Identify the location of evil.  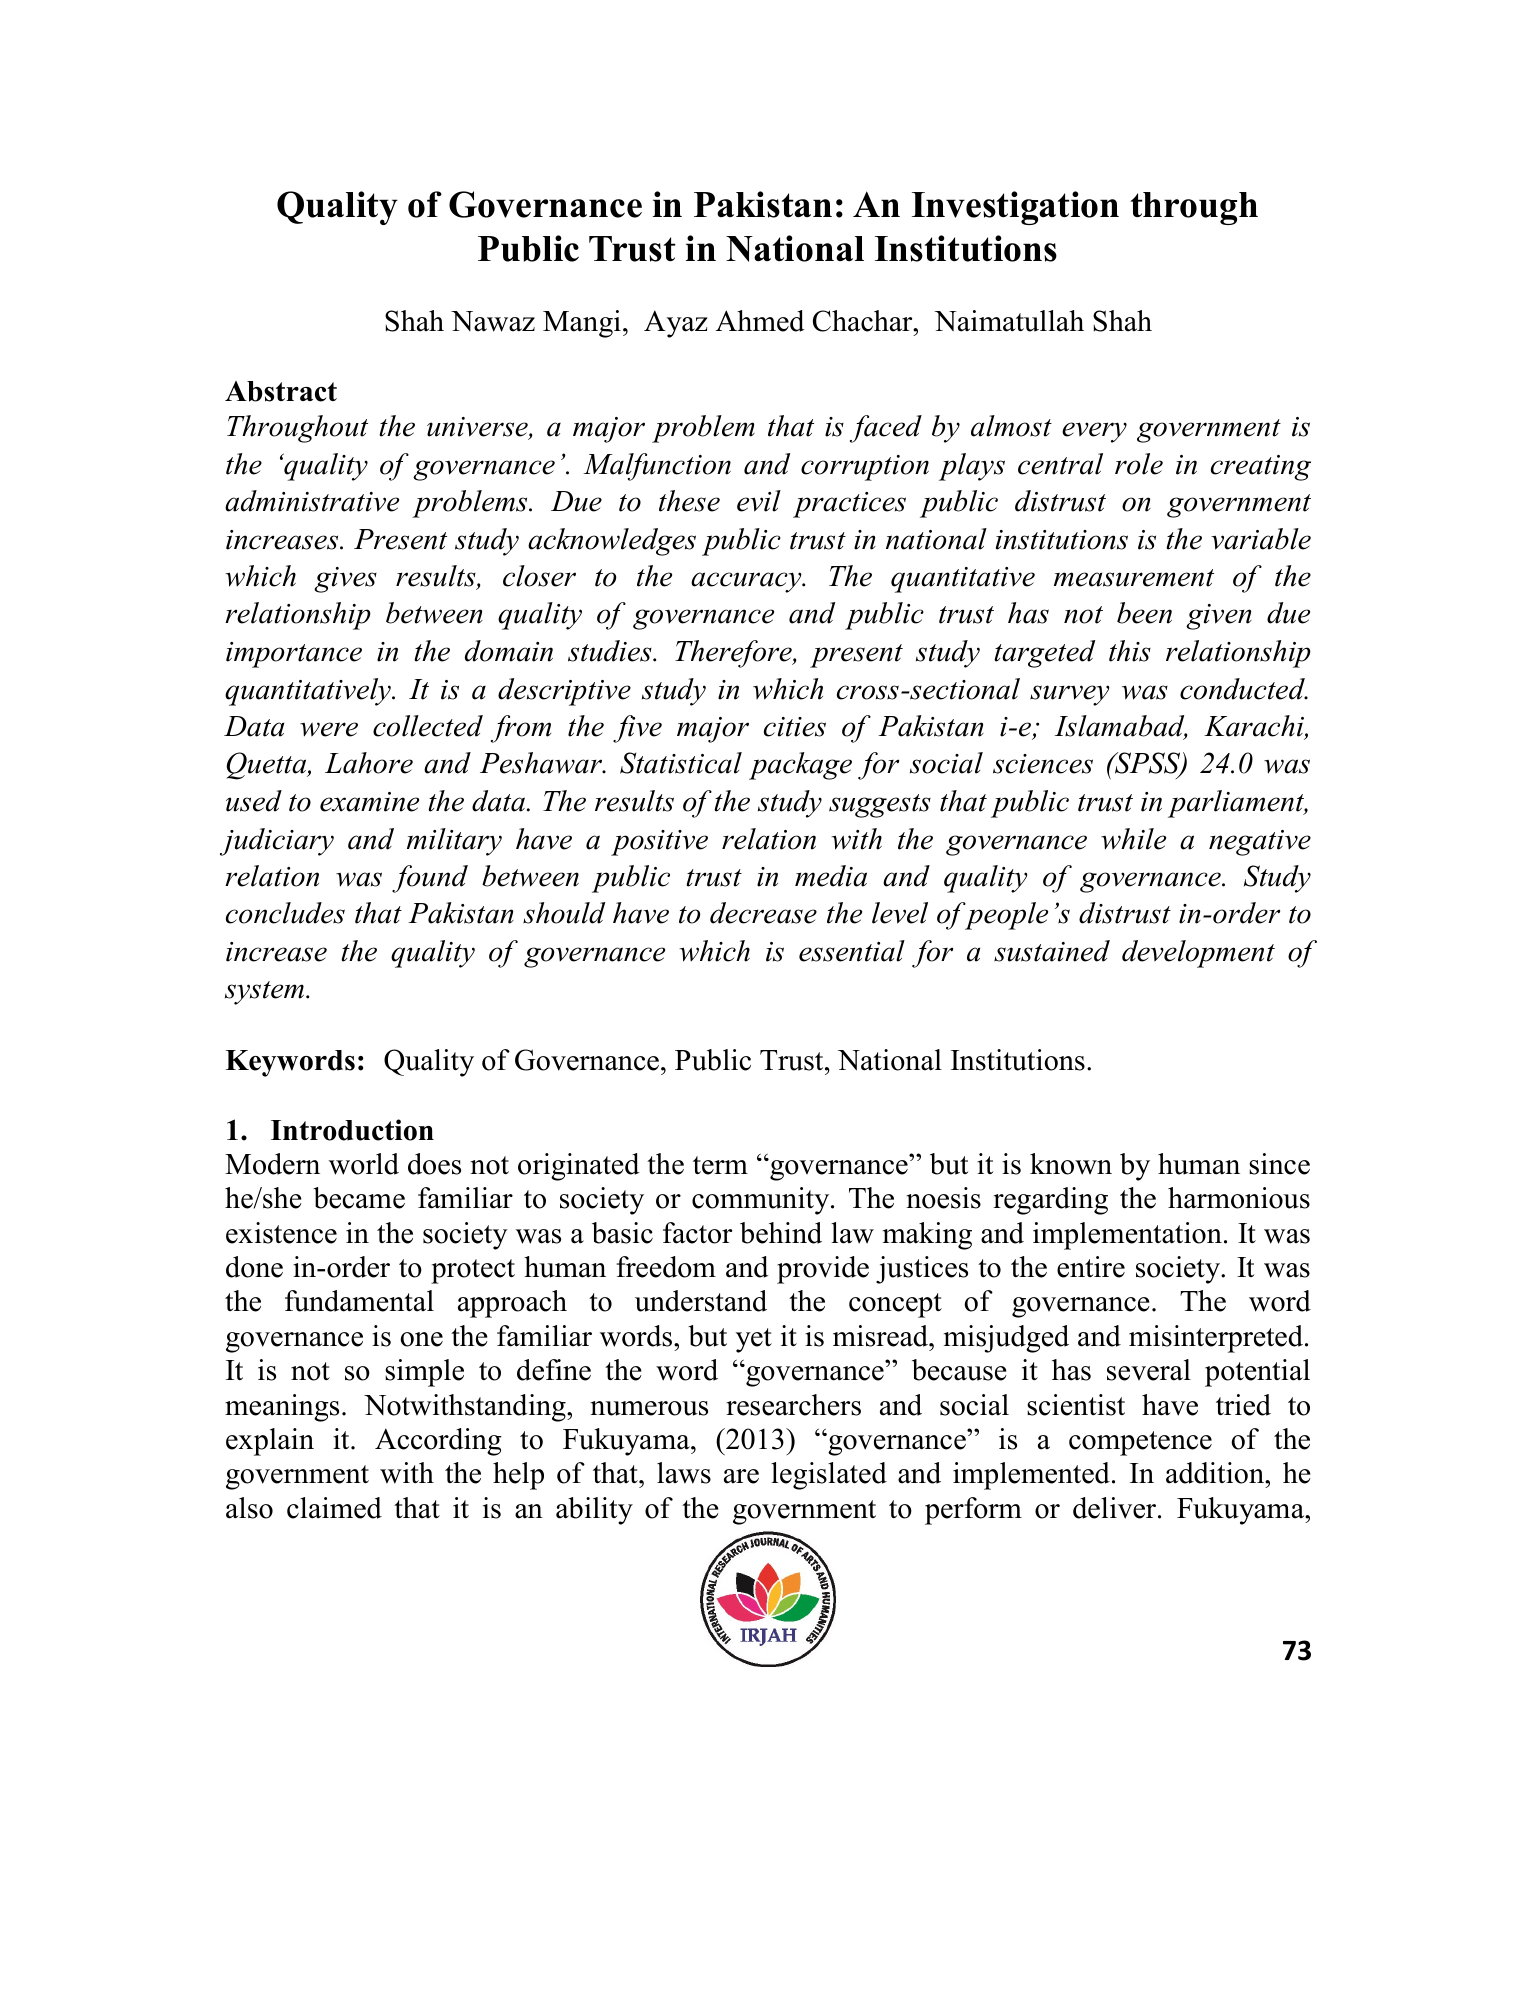
(759, 501).
